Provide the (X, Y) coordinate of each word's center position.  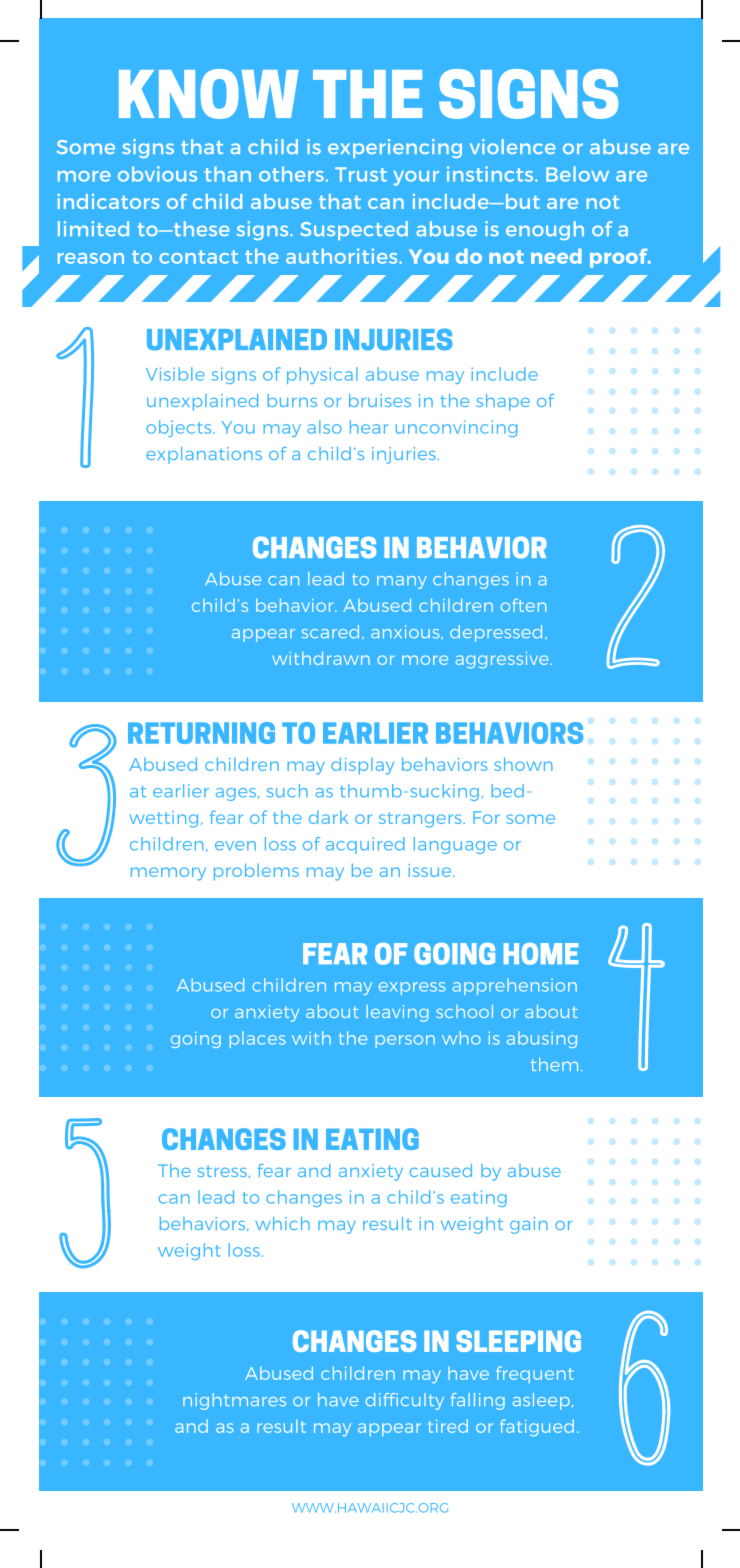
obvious (157, 174)
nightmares (234, 1401)
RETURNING (201, 733)
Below (577, 174)
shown (523, 764)
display (362, 766)
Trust (361, 174)
